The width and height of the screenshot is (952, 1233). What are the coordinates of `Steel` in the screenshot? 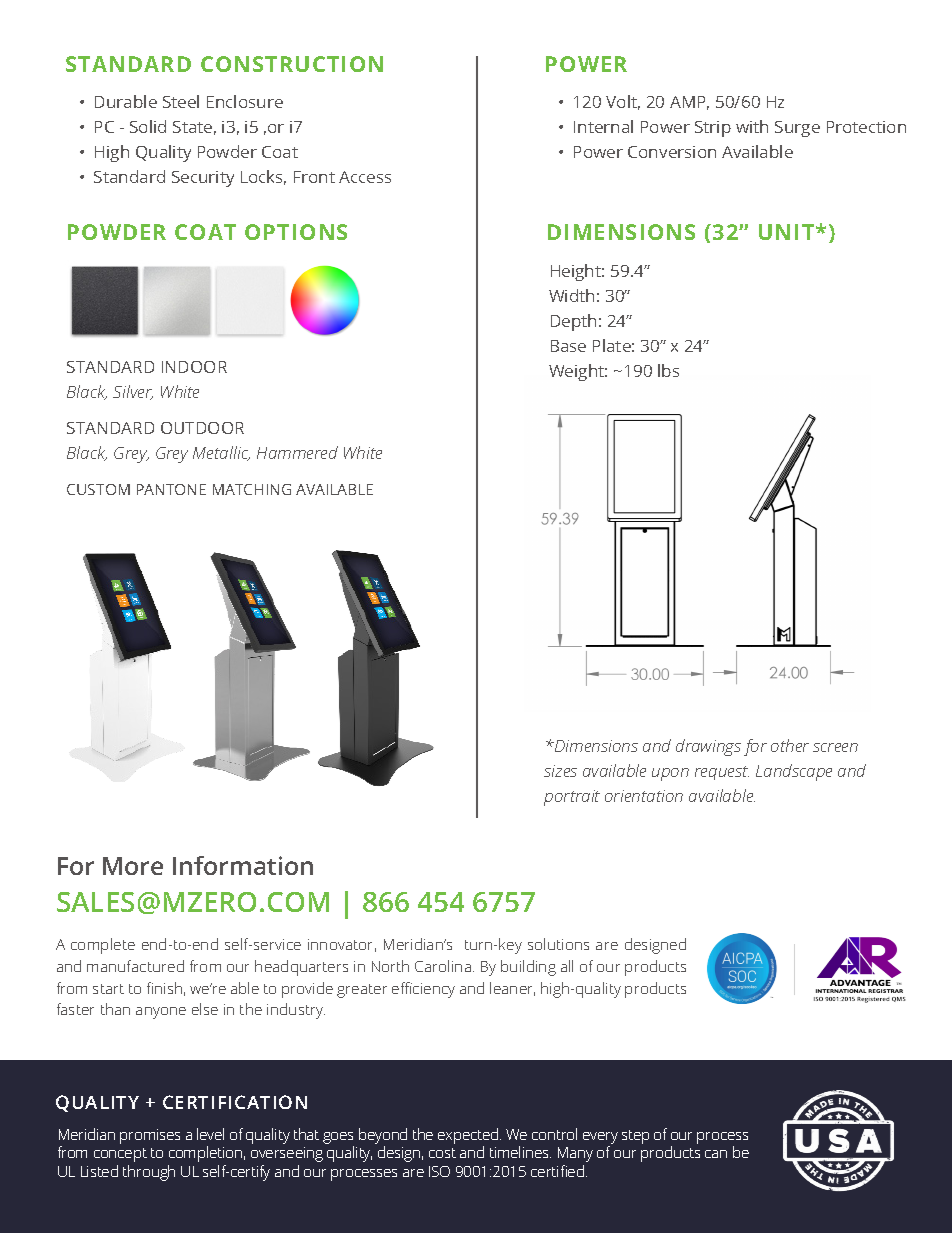 It's located at (181, 101).
